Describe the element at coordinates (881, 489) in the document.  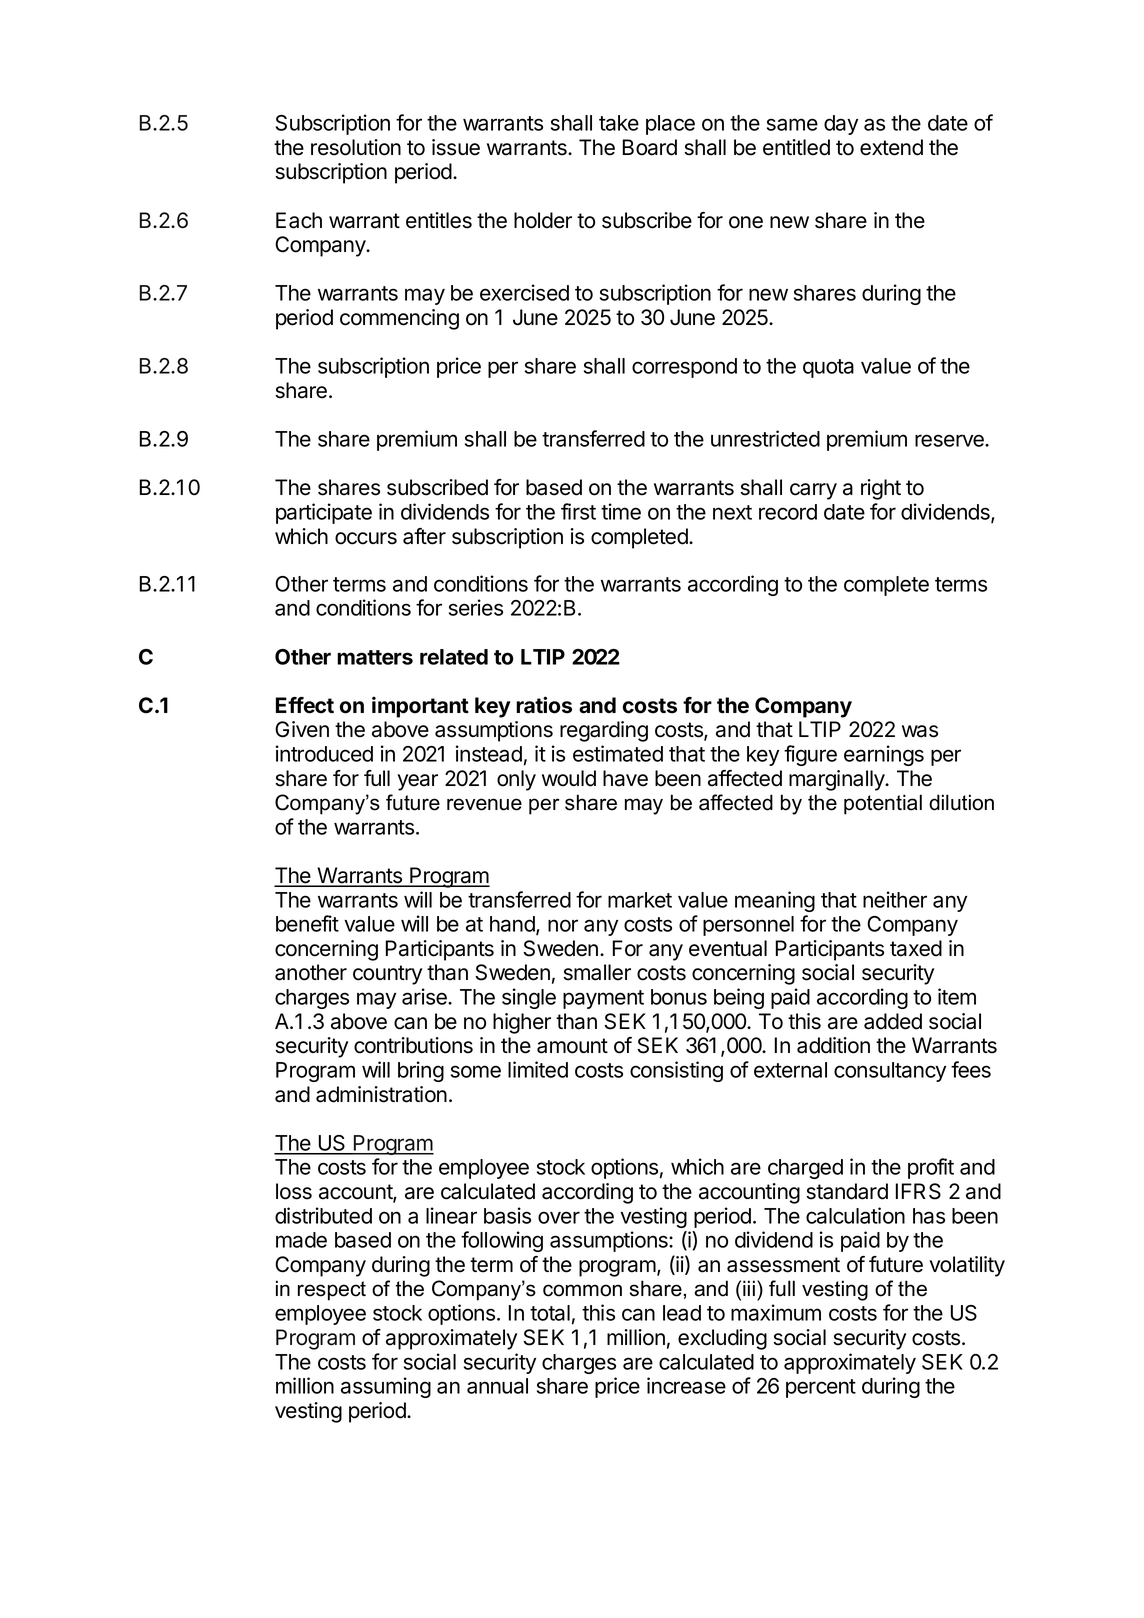
I see `right` at that location.
